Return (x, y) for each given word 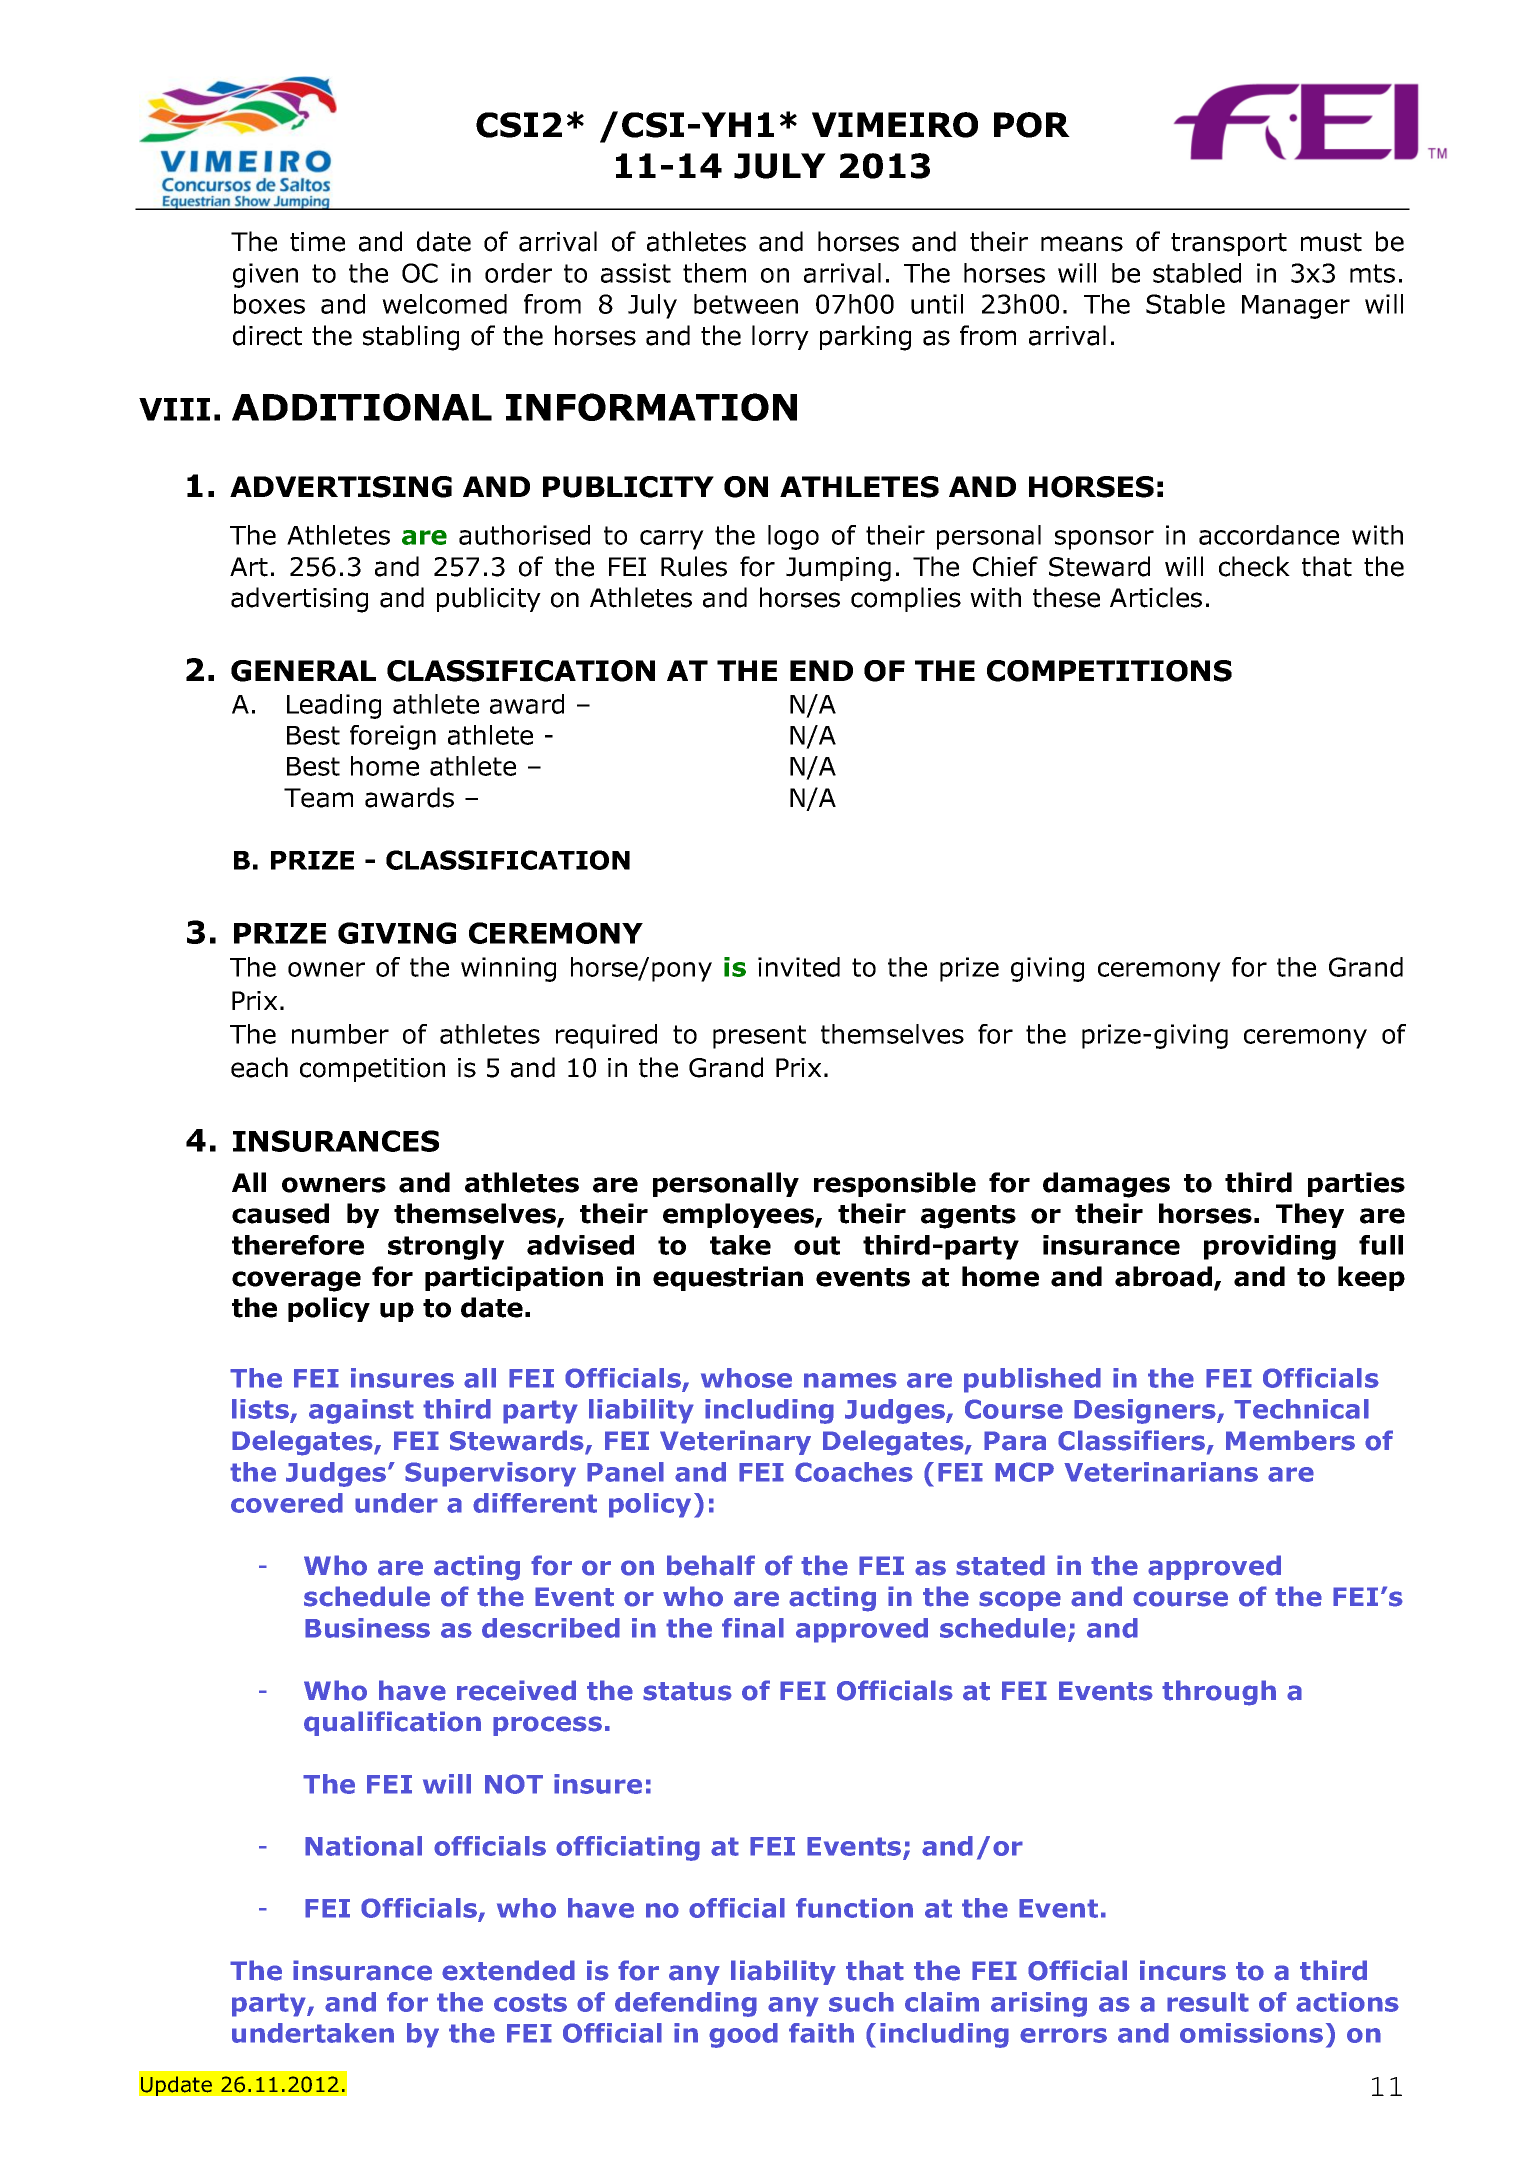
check (1254, 566)
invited (799, 967)
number (340, 1034)
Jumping (838, 569)
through (1219, 1693)
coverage (296, 1281)
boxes (269, 304)
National (363, 1846)
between (746, 304)
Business (367, 1628)
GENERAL (303, 671)
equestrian (728, 1278)
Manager (1296, 307)
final (753, 1628)
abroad (1163, 1276)
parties (1356, 1184)
